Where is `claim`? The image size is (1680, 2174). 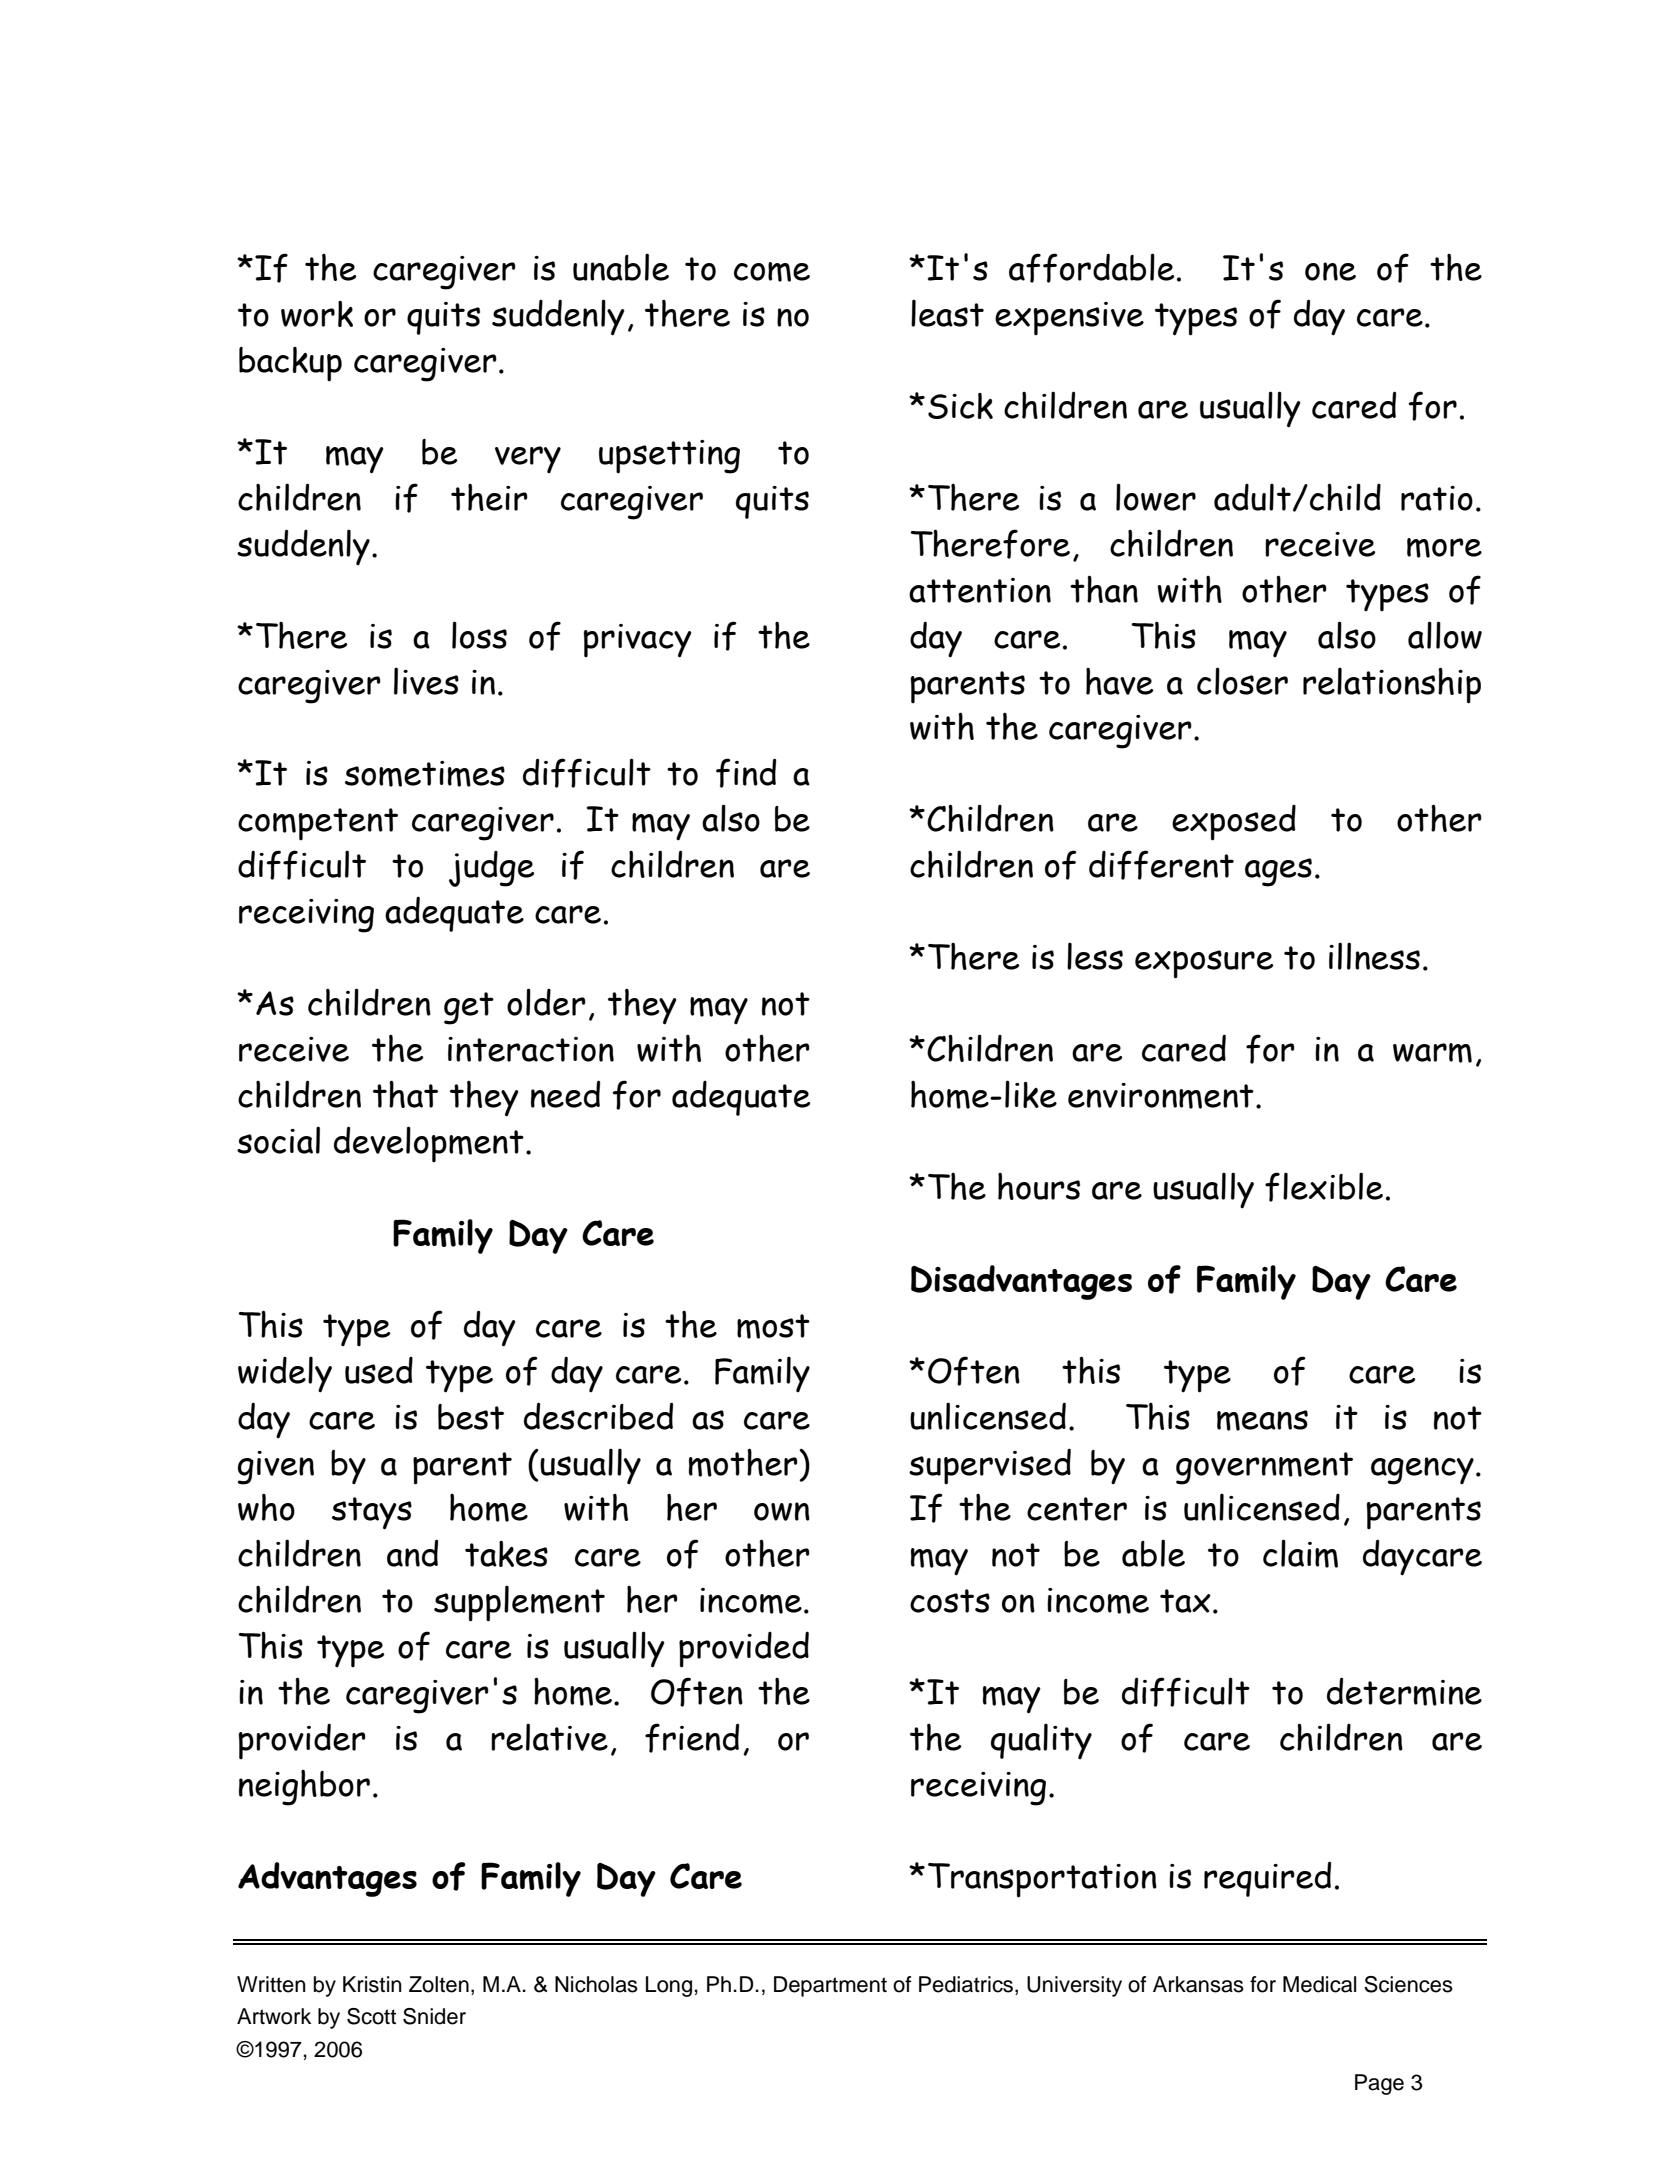 claim is located at coordinates (1300, 1553).
